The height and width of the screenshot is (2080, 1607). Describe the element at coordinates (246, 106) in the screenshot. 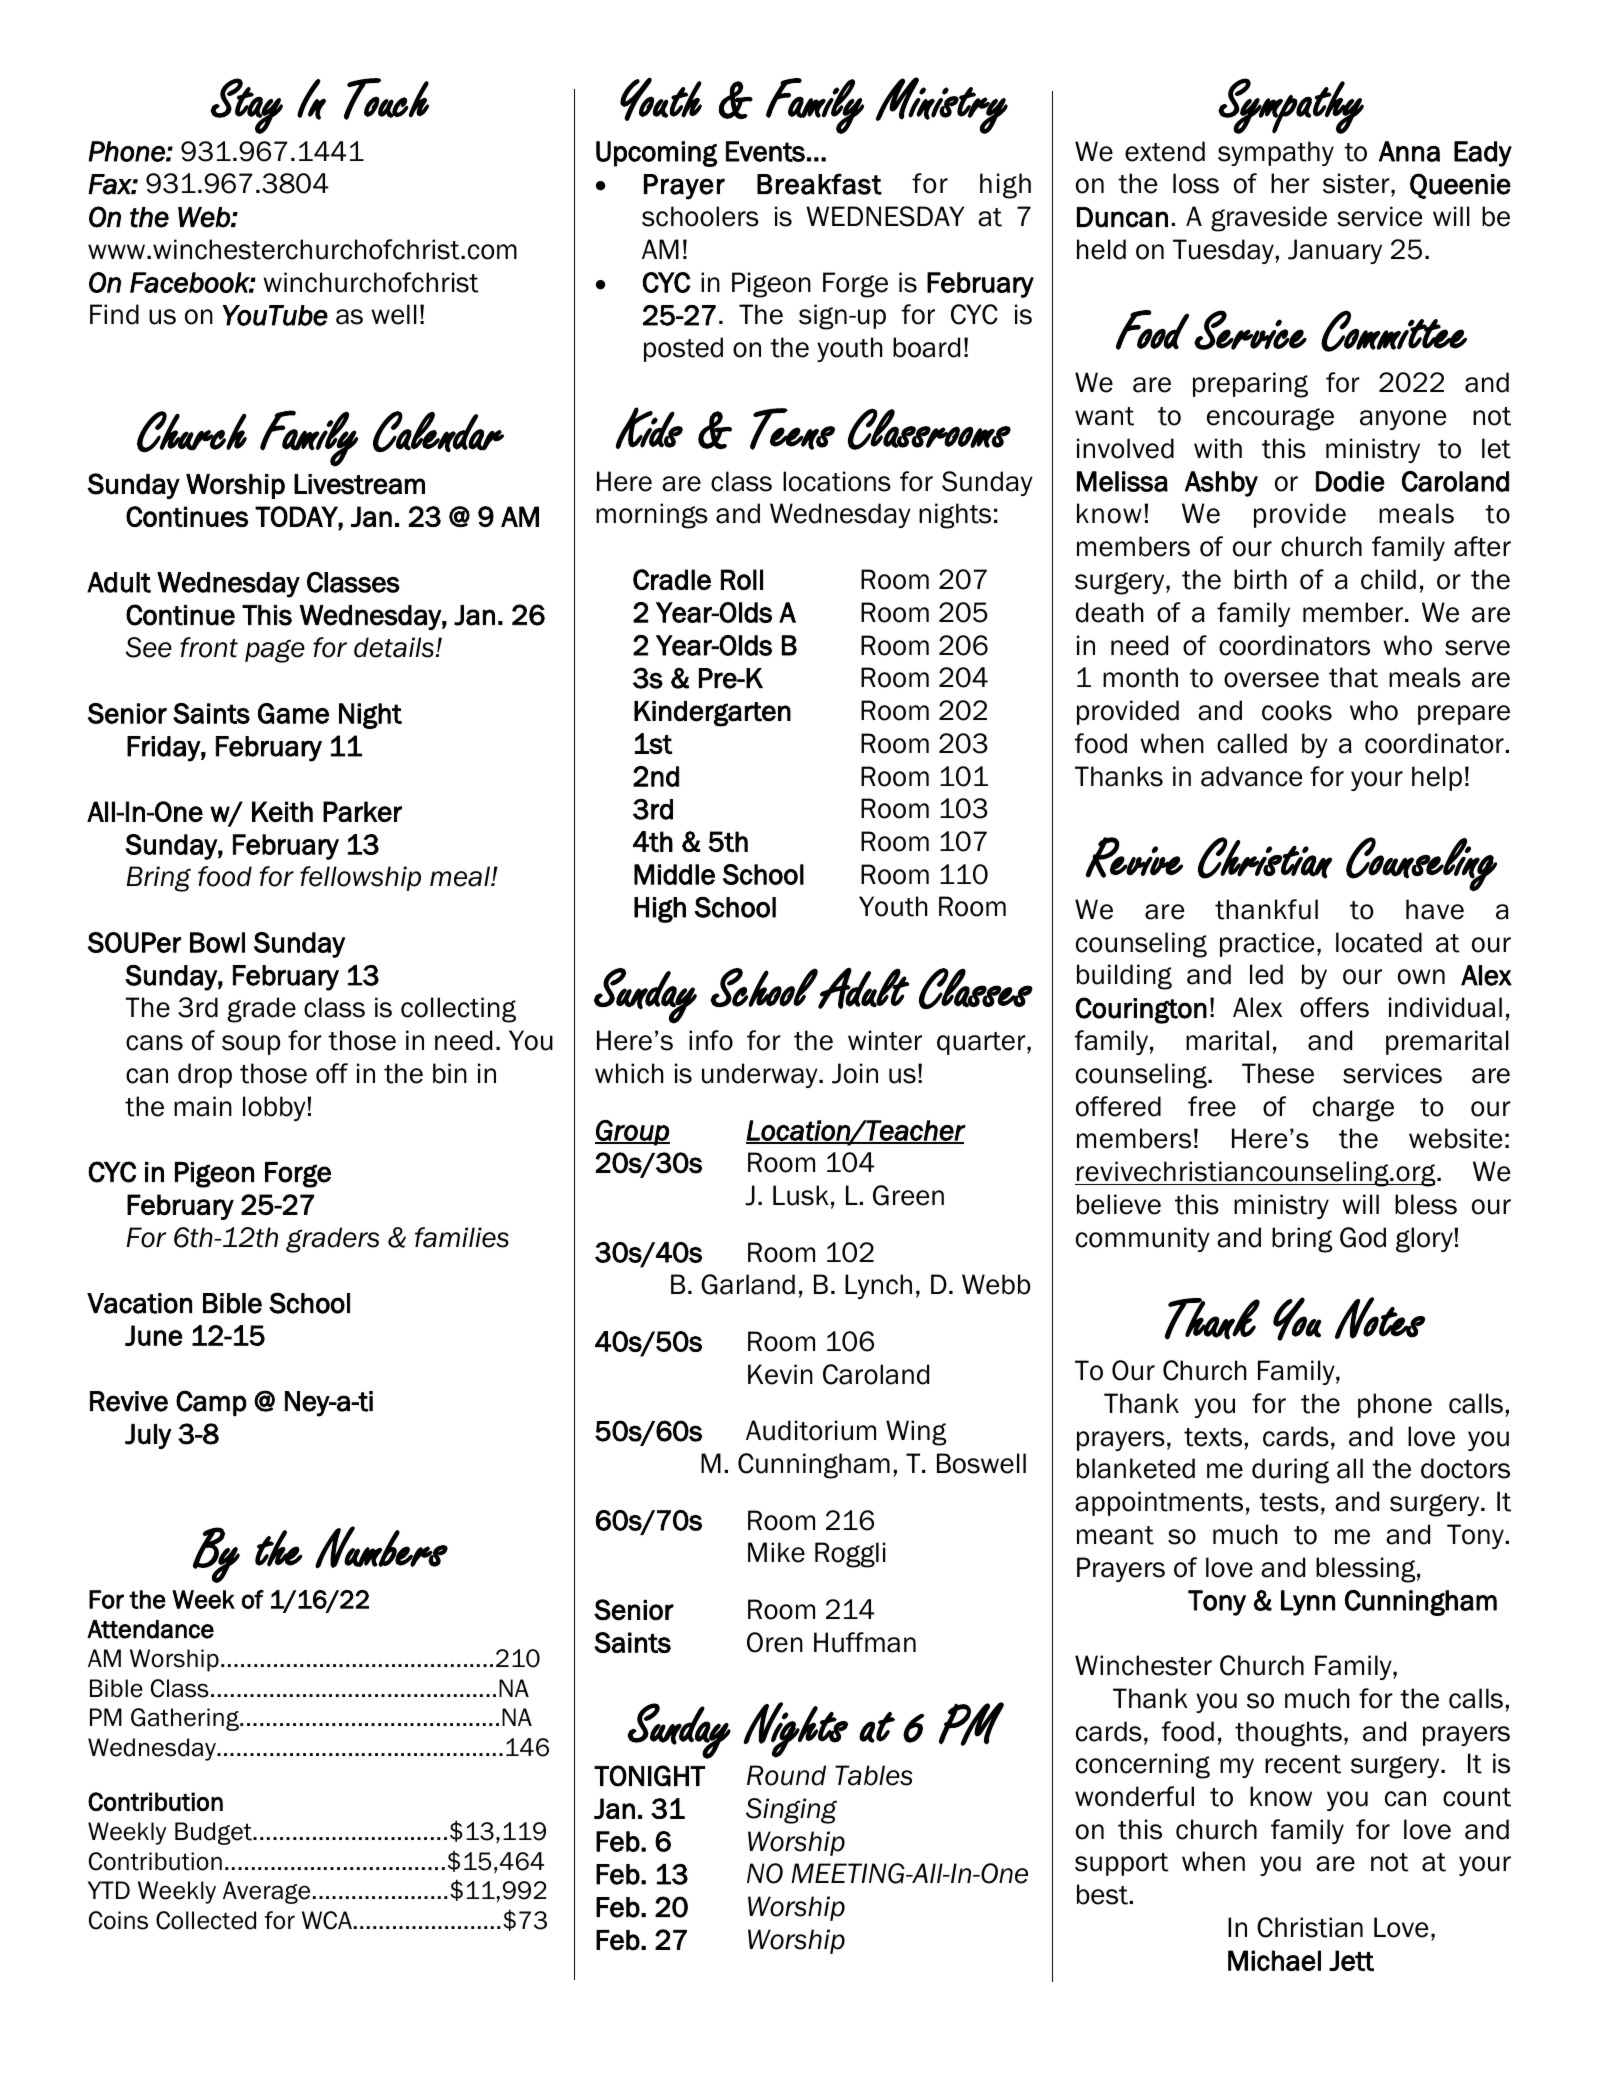

I see `Stay` at that location.
